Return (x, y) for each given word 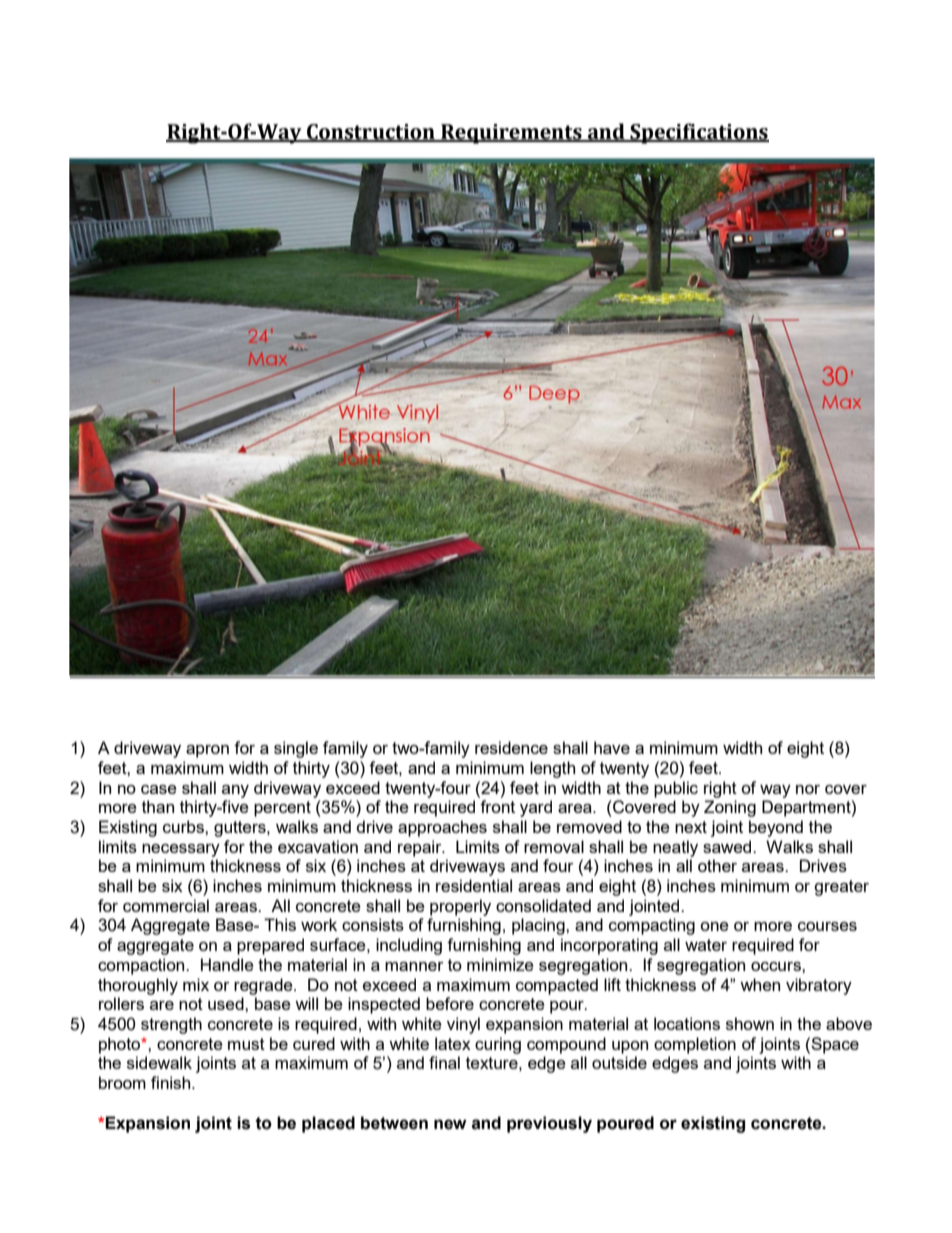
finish (172, 1082)
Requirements (511, 134)
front (497, 806)
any (235, 791)
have (612, 747)
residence (511, 747)
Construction (371, 133)
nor (808, 789)
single (296, 749)
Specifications (698, 133)
